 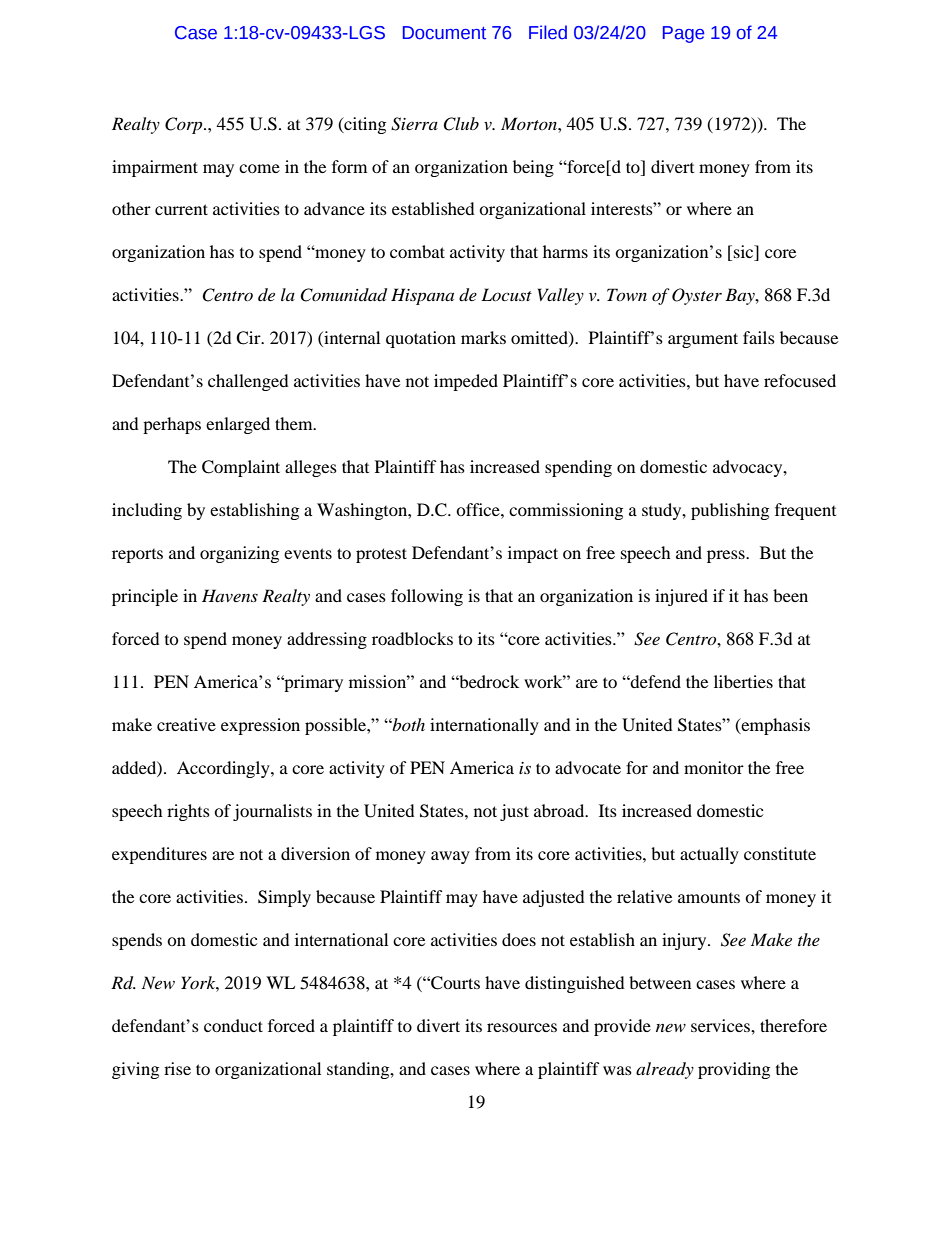 I want to click on organizing, so click(x=239, y=554).
